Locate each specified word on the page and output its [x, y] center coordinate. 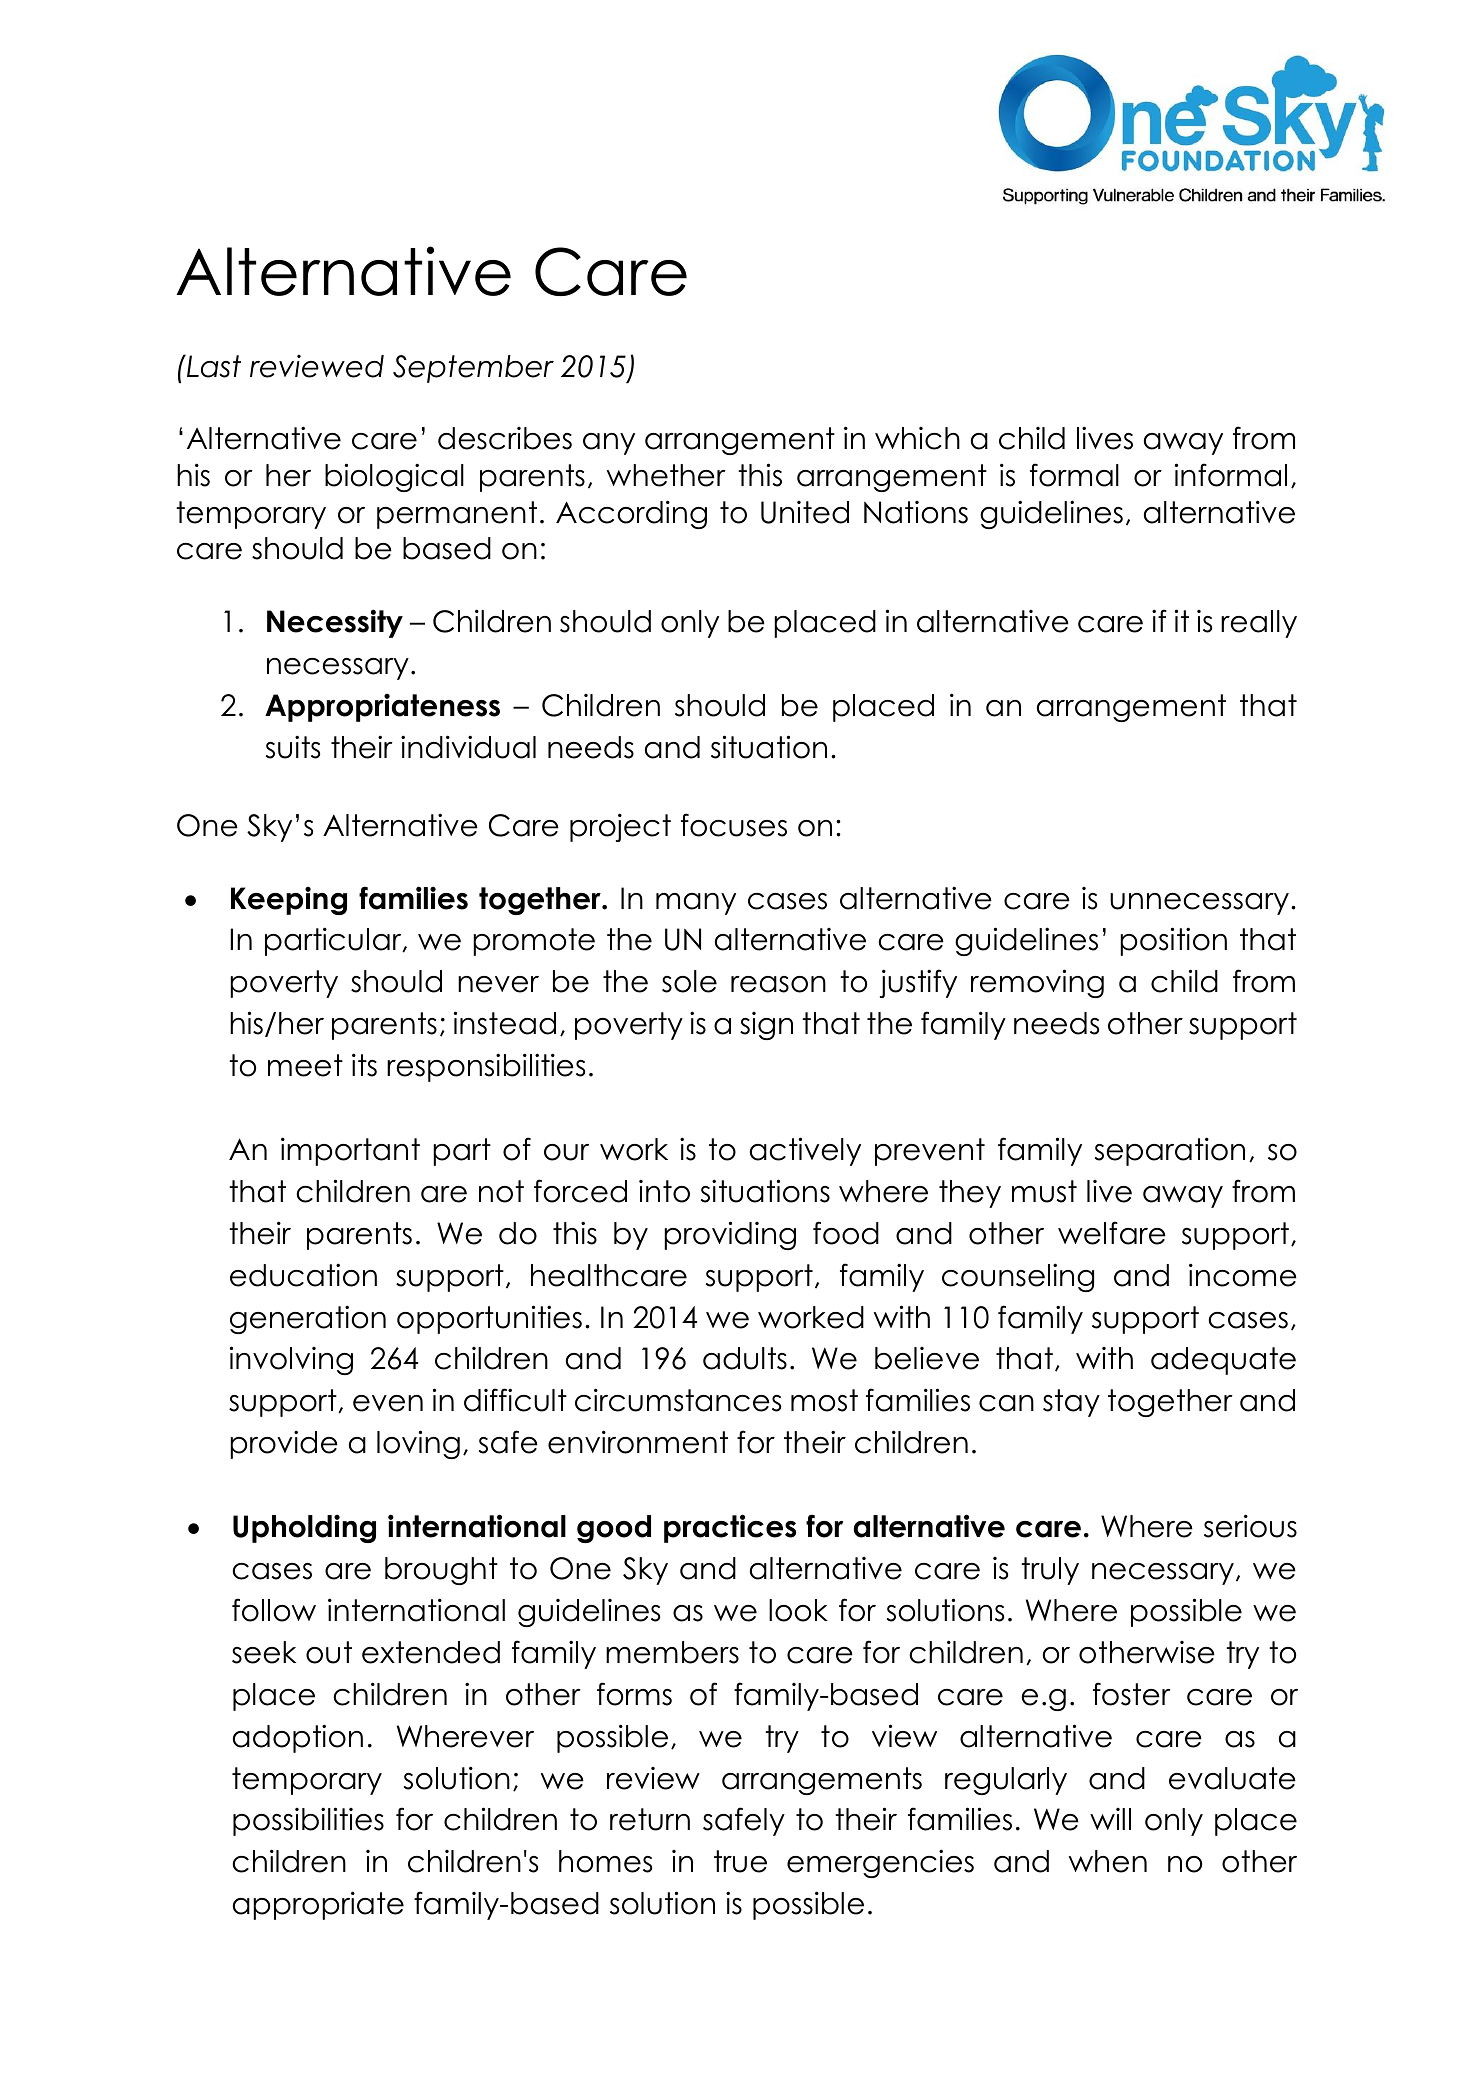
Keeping [289, 900]
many [696, 904]
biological [394, 477]
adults [745, 1358]
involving [291, 1360]
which [917, 438]
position [1173, 941]
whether [666, 475]
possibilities [308, 1821]
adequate [1223, 1361]
